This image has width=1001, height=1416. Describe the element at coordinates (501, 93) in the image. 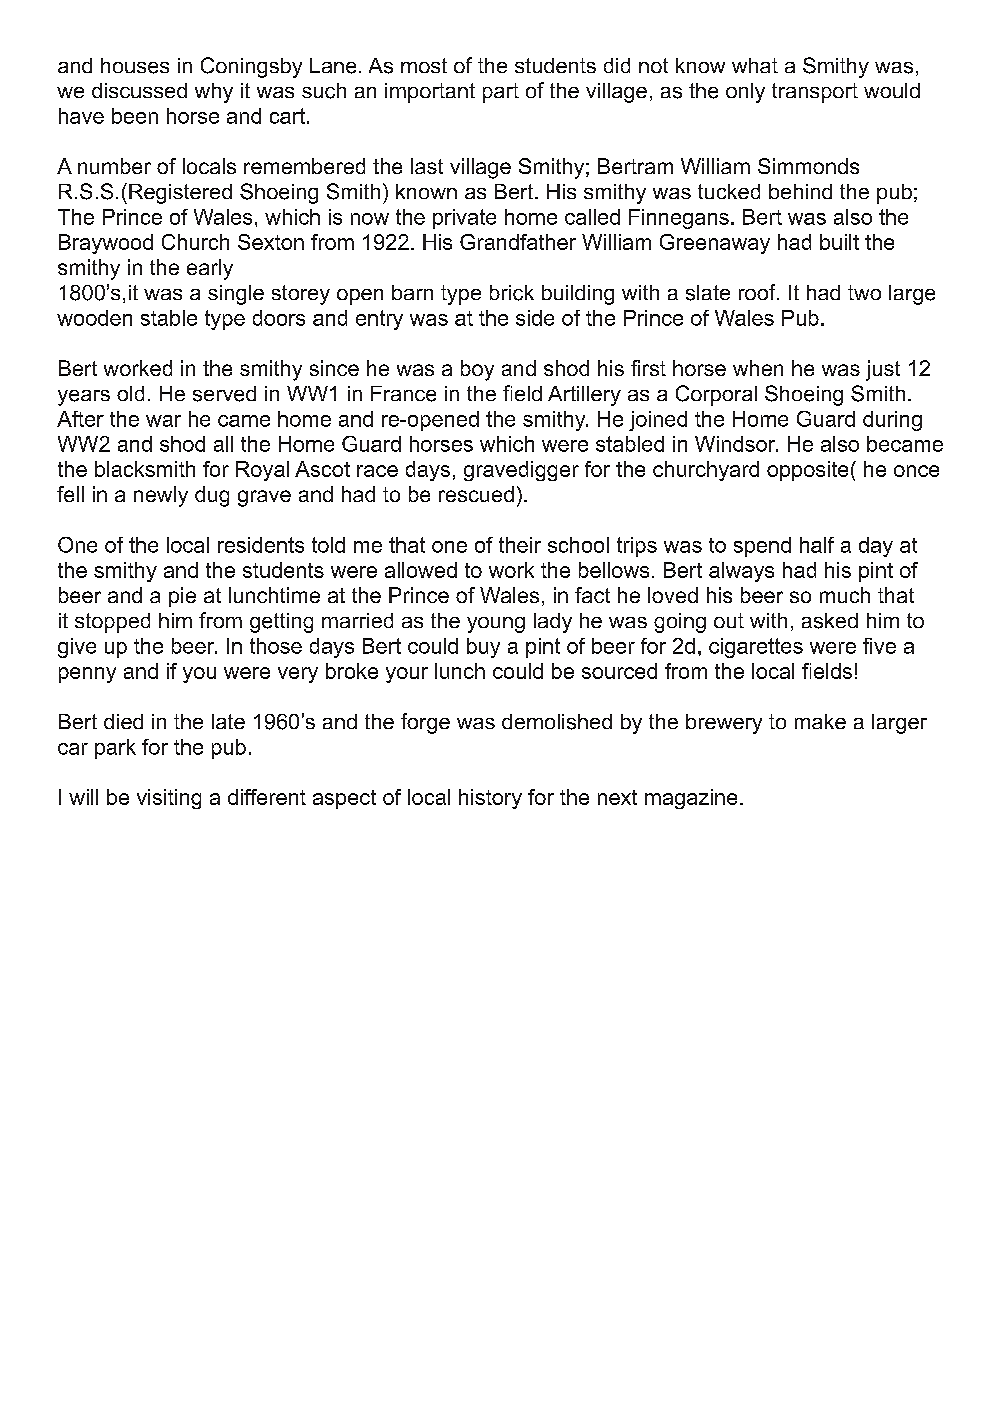

I see `part` at that location.
